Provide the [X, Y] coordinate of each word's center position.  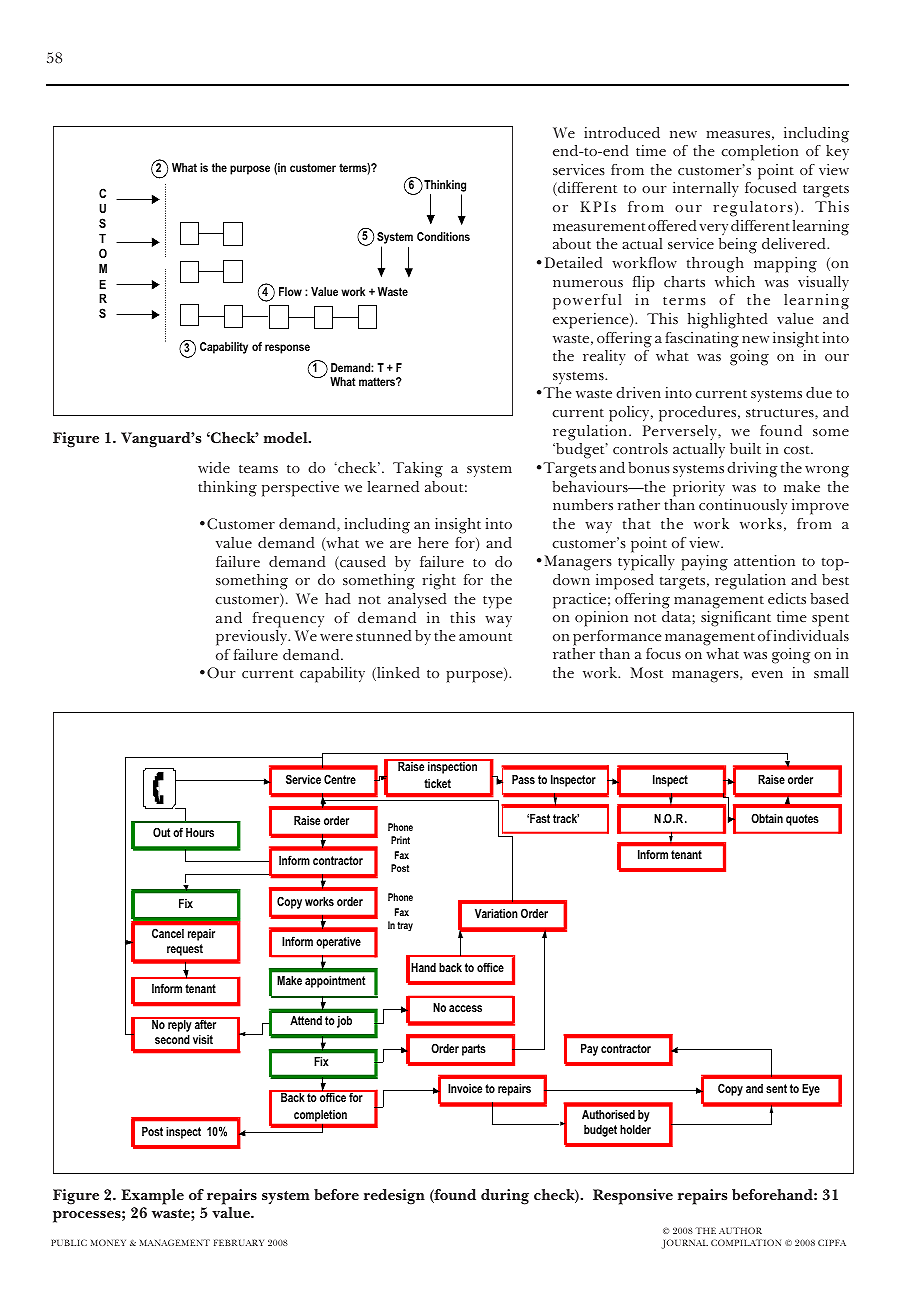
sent [776, 1088]
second [172, 1039]
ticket [437, 783]
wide [214, 467]
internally [706, 189]
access [465, 1008]
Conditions [443, 236]
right [439, 582]
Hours [200, 832]
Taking [418, 470]
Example [152, 1197]
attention [764, 560]
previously [252, 638]
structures [781, 412]
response [287, 349]
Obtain [767, 818]
